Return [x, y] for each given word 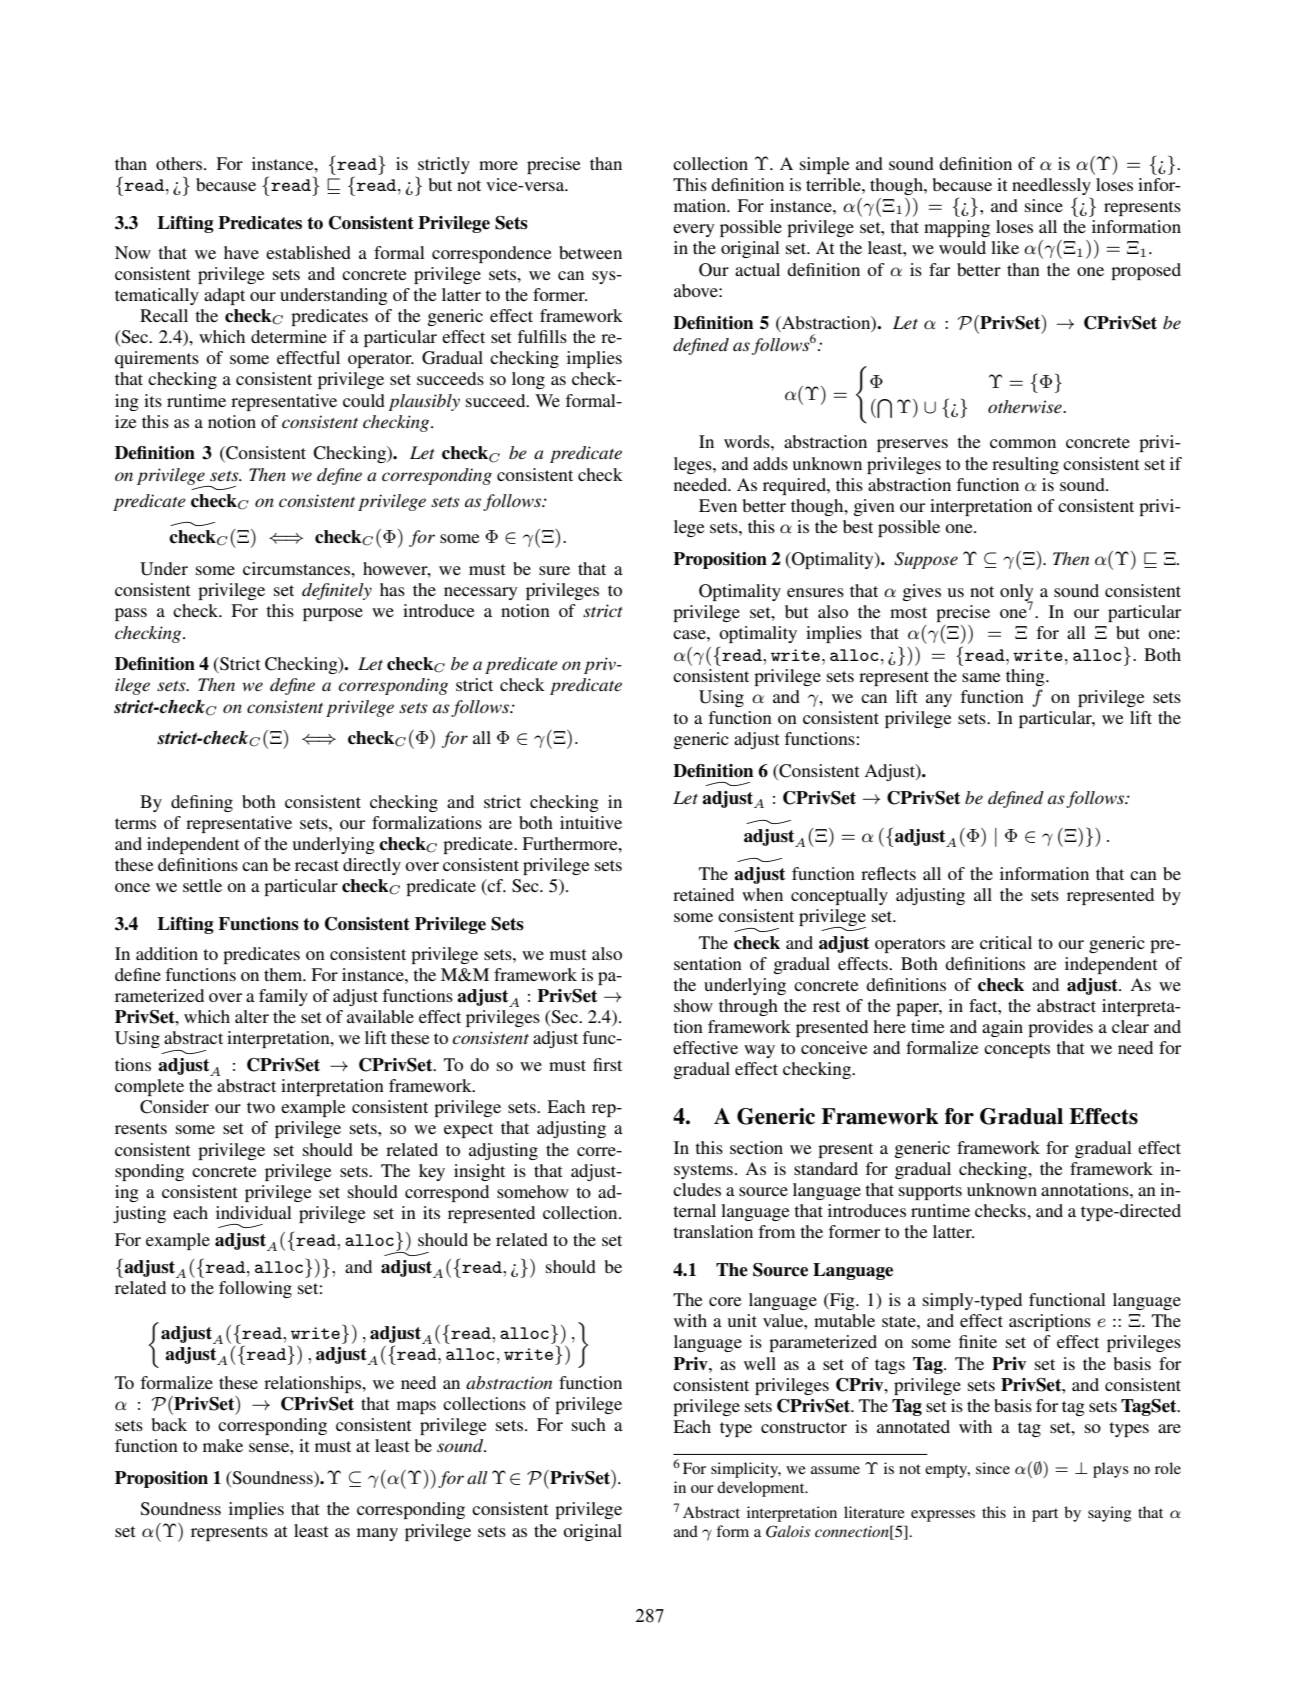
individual [254, 1212]
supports [930, 1192]
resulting [1025, 465]
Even [718, 505]
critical [1006, 942]
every [693, 230]
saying [1109, 1514]
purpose [333, 614]
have [241, 252]
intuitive [591, 822]
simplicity [746, 1470]
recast [317, 865]
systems [703, 1171]
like [1005, 247]
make [223, 1445]
